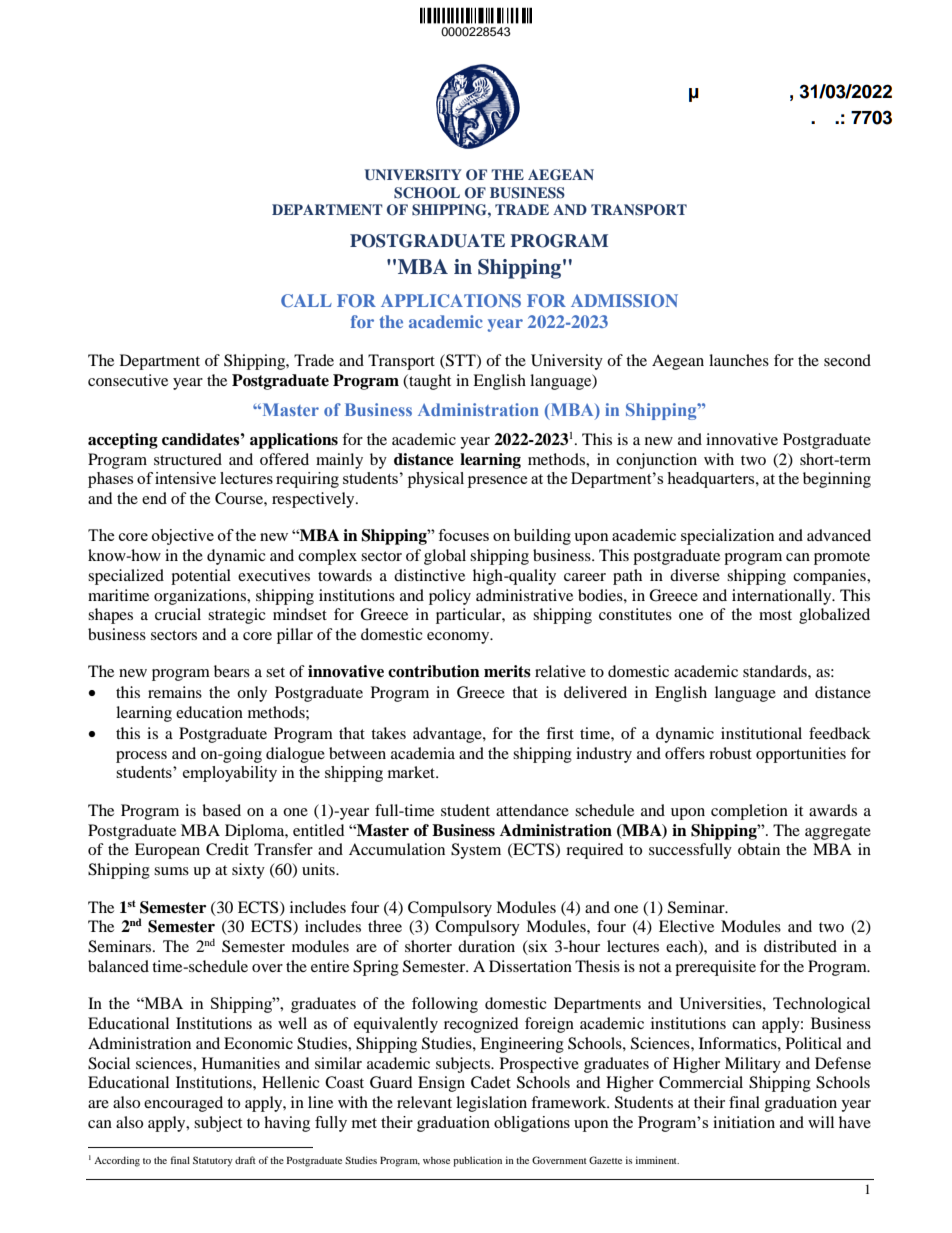  I want to click on objective, so click(183, 537).
